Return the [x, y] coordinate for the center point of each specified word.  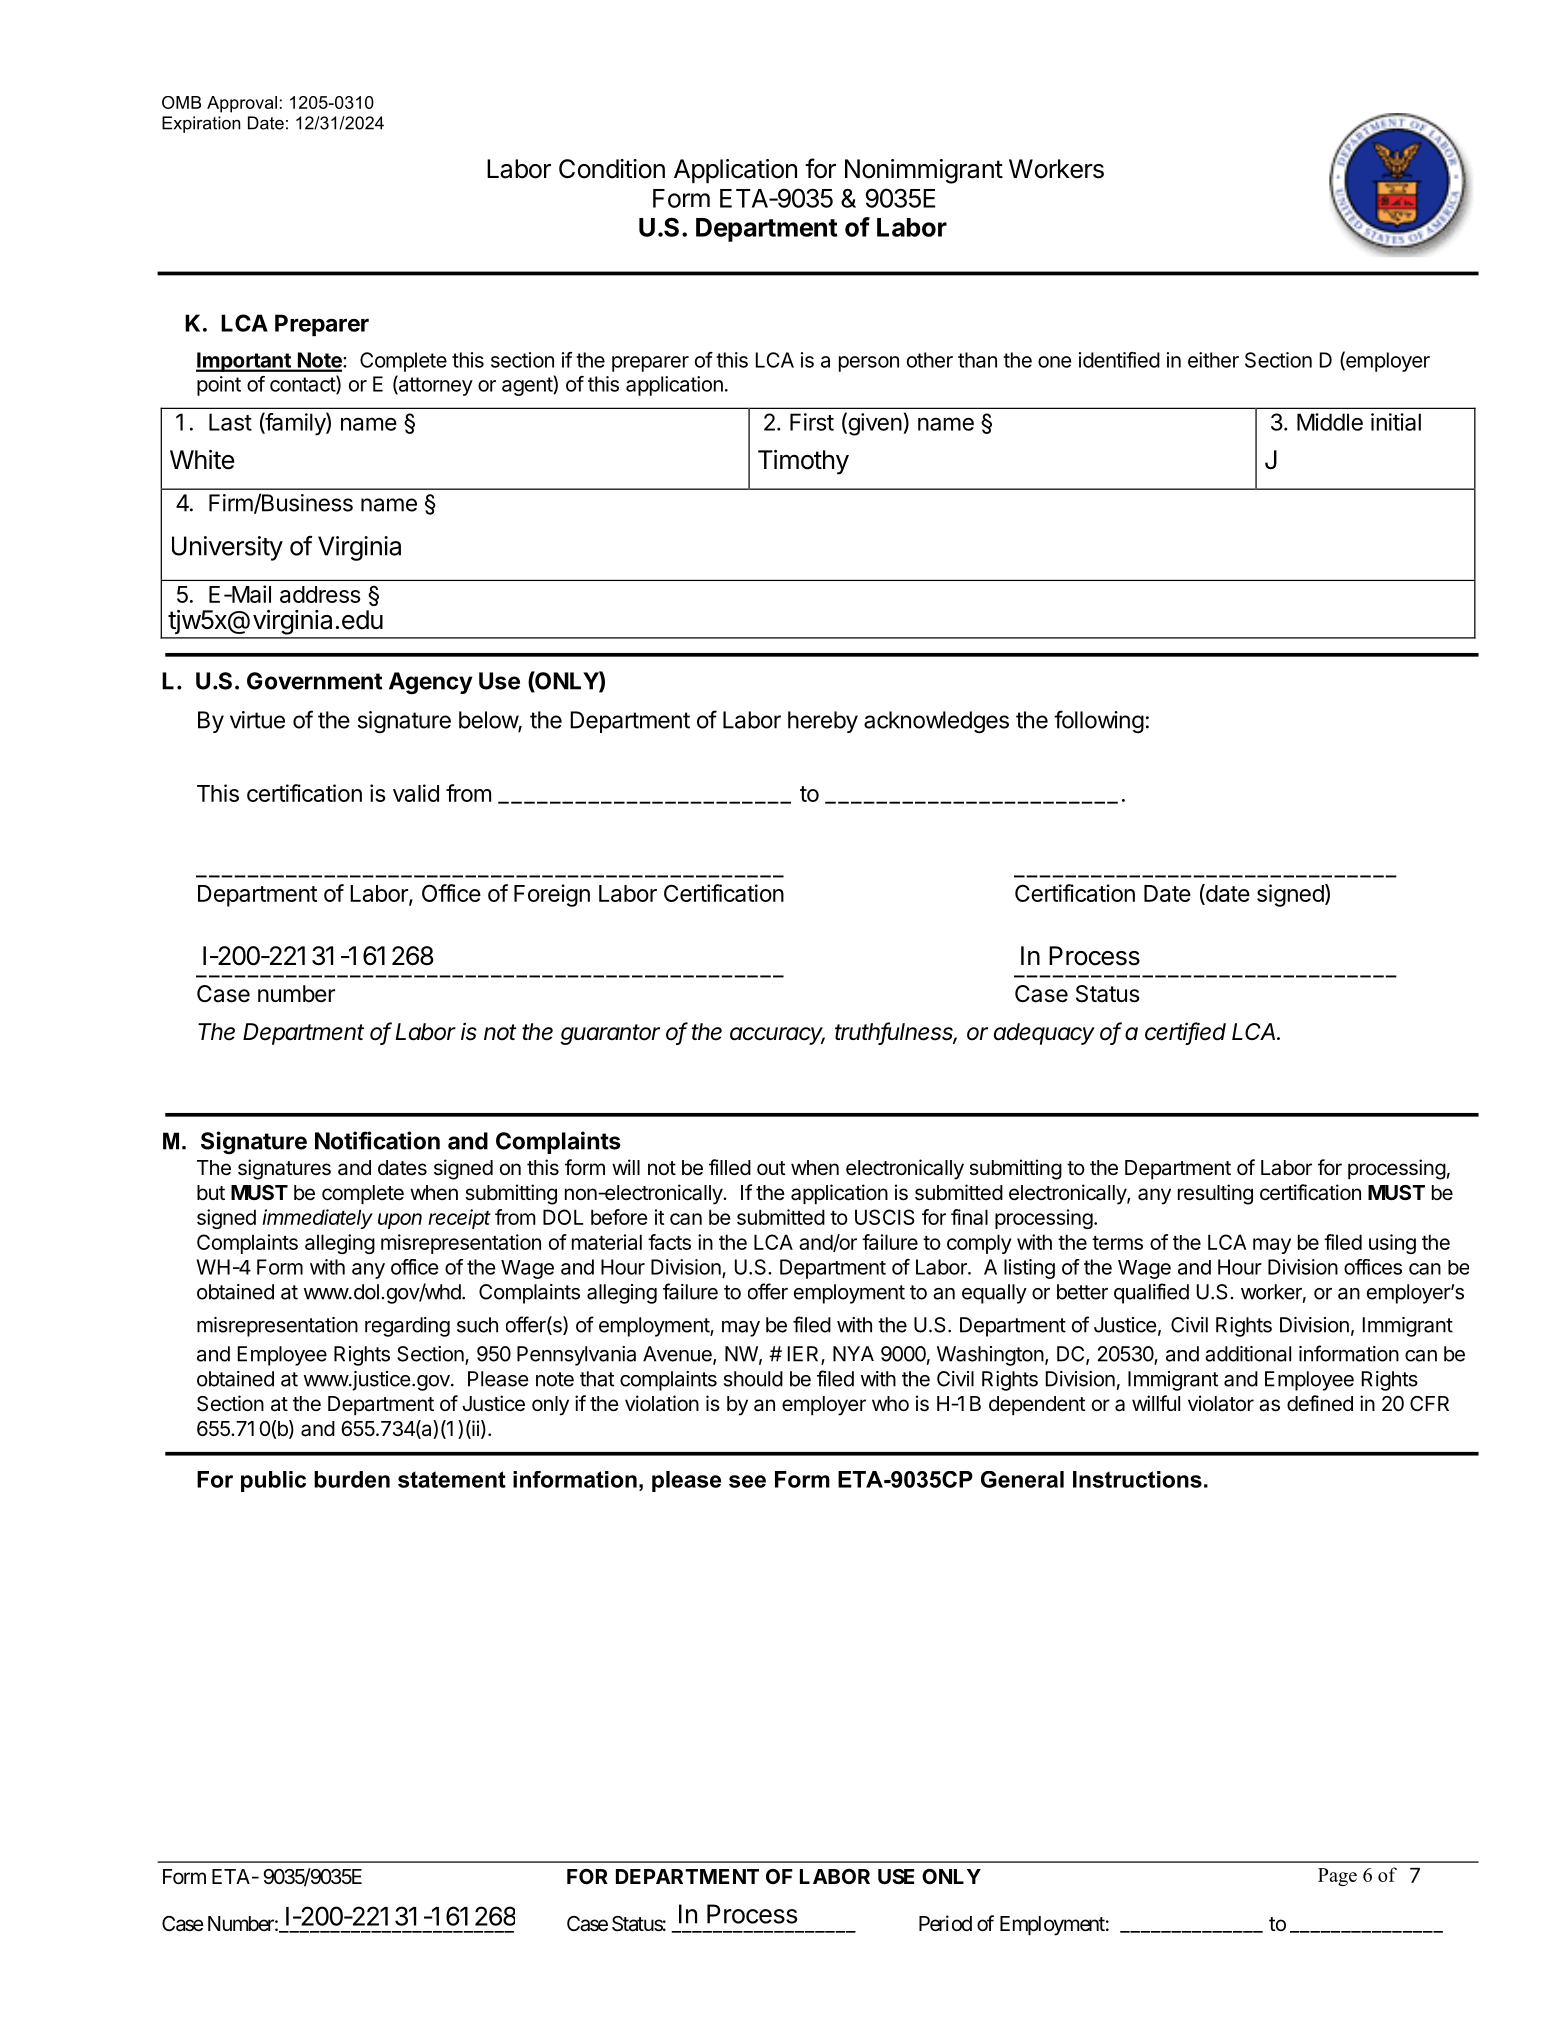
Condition [612, 169]
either [1213, 360]
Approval [242, 104]
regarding [407, 1327]
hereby [823, 722]
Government [314, 681]
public [273, 1481]
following [1099, 721]
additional [1248, 1354]
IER [805, 1355]
